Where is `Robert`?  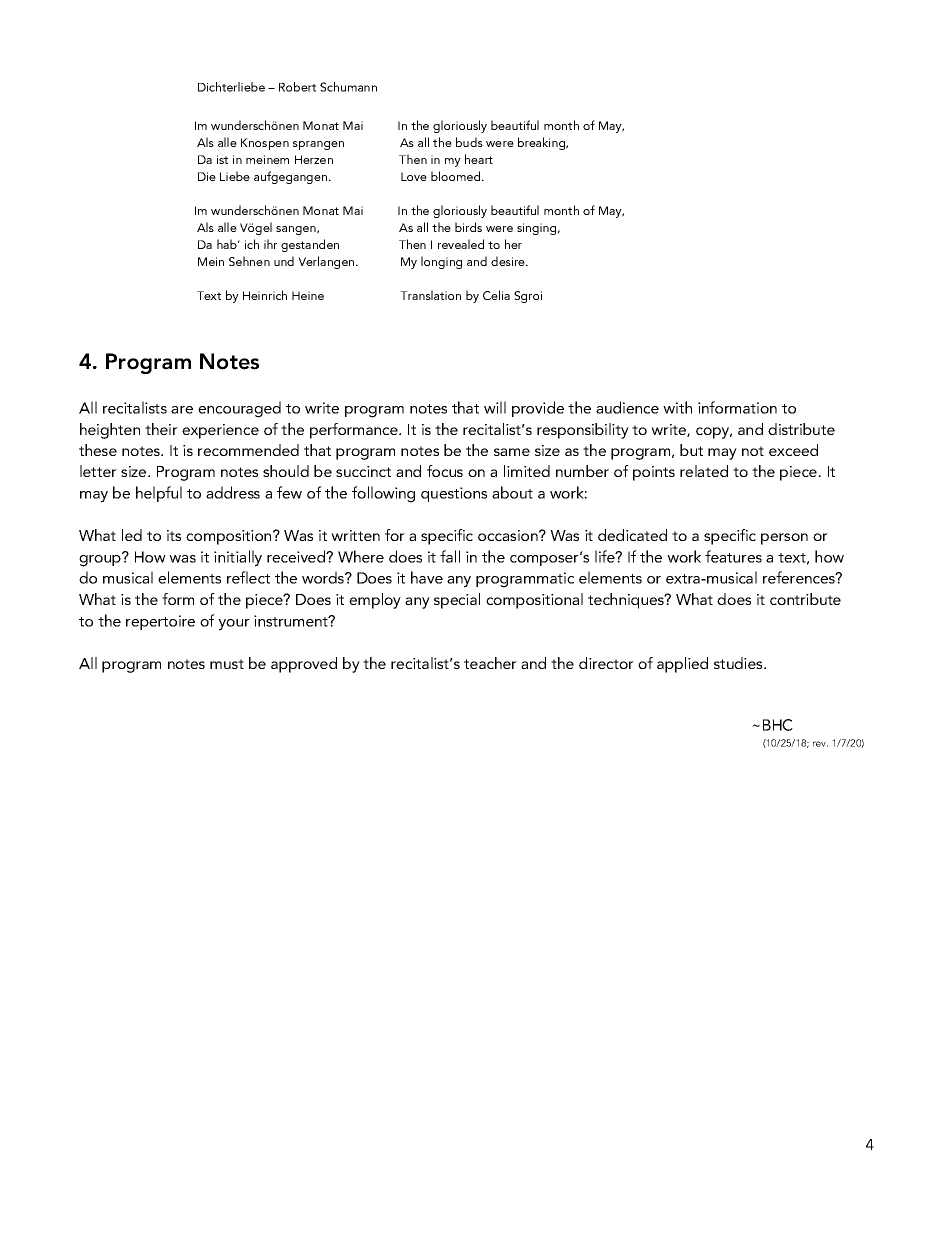 Robert is located at coordinates (297, 87).
